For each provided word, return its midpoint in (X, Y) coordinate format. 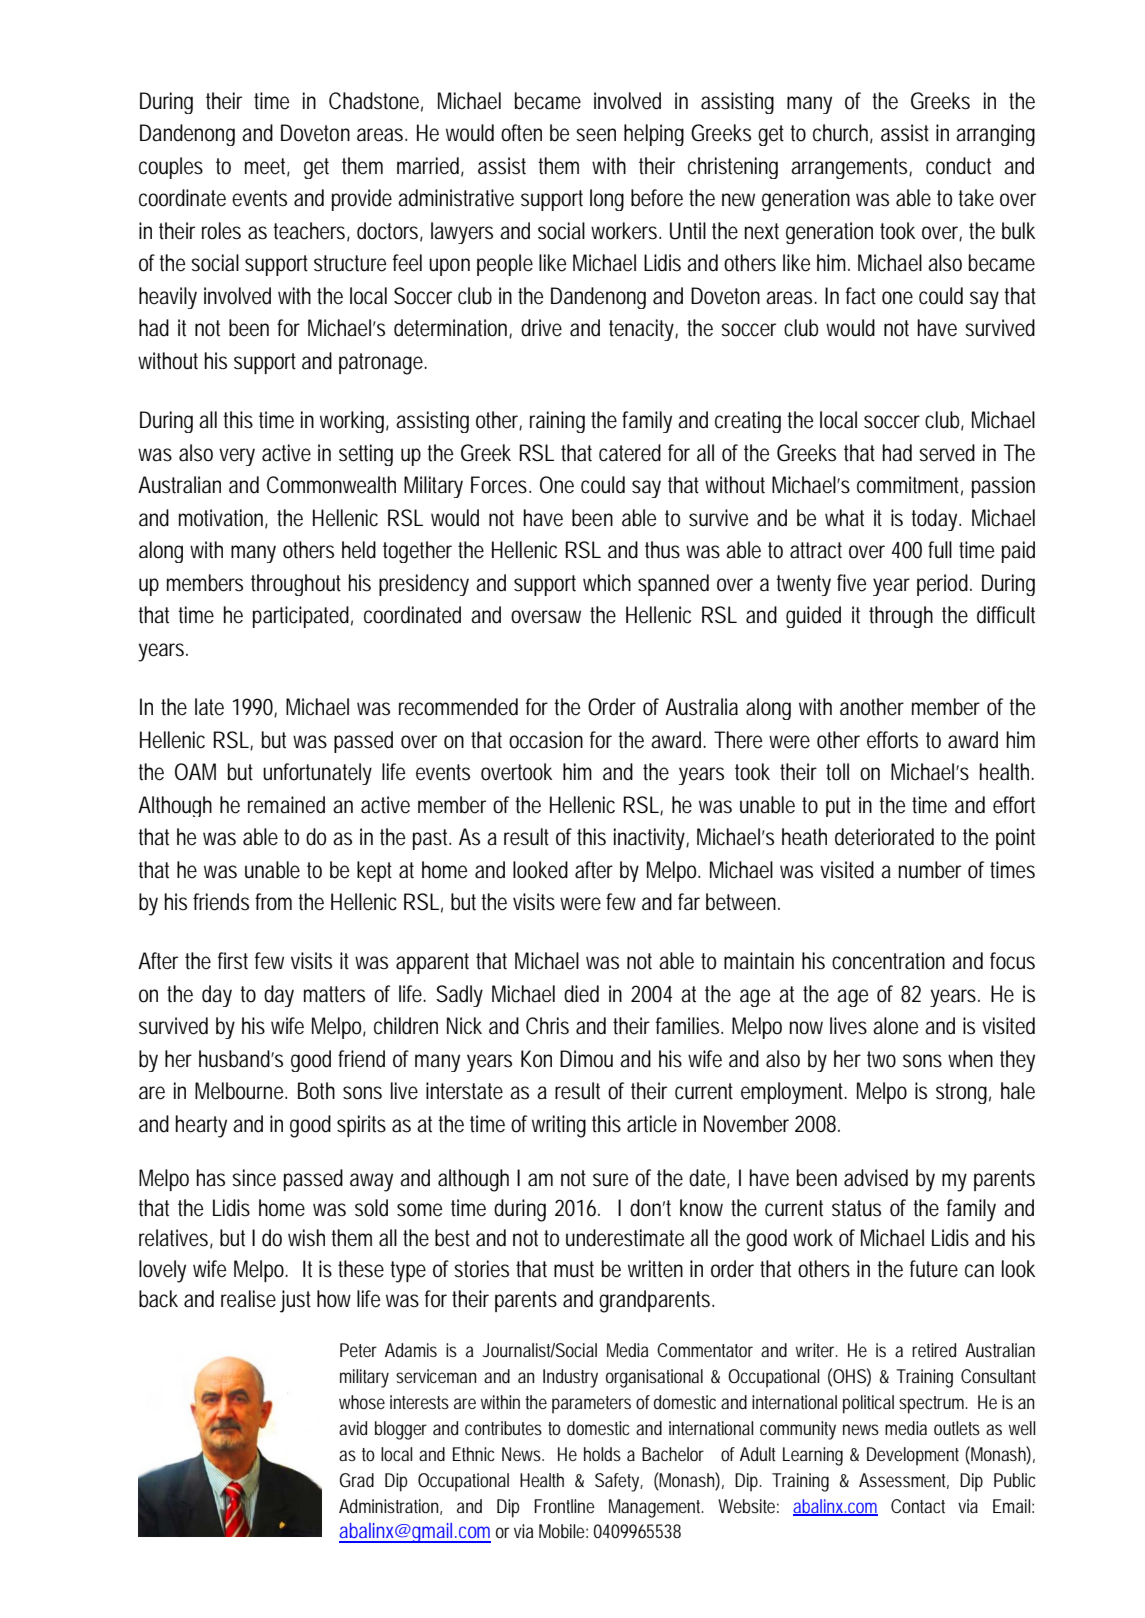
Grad (357, 1480)
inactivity (651, 839)
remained (286, 805)
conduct (958, 166)
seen (596, 135)
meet (267, 167)
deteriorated (884, 837)
